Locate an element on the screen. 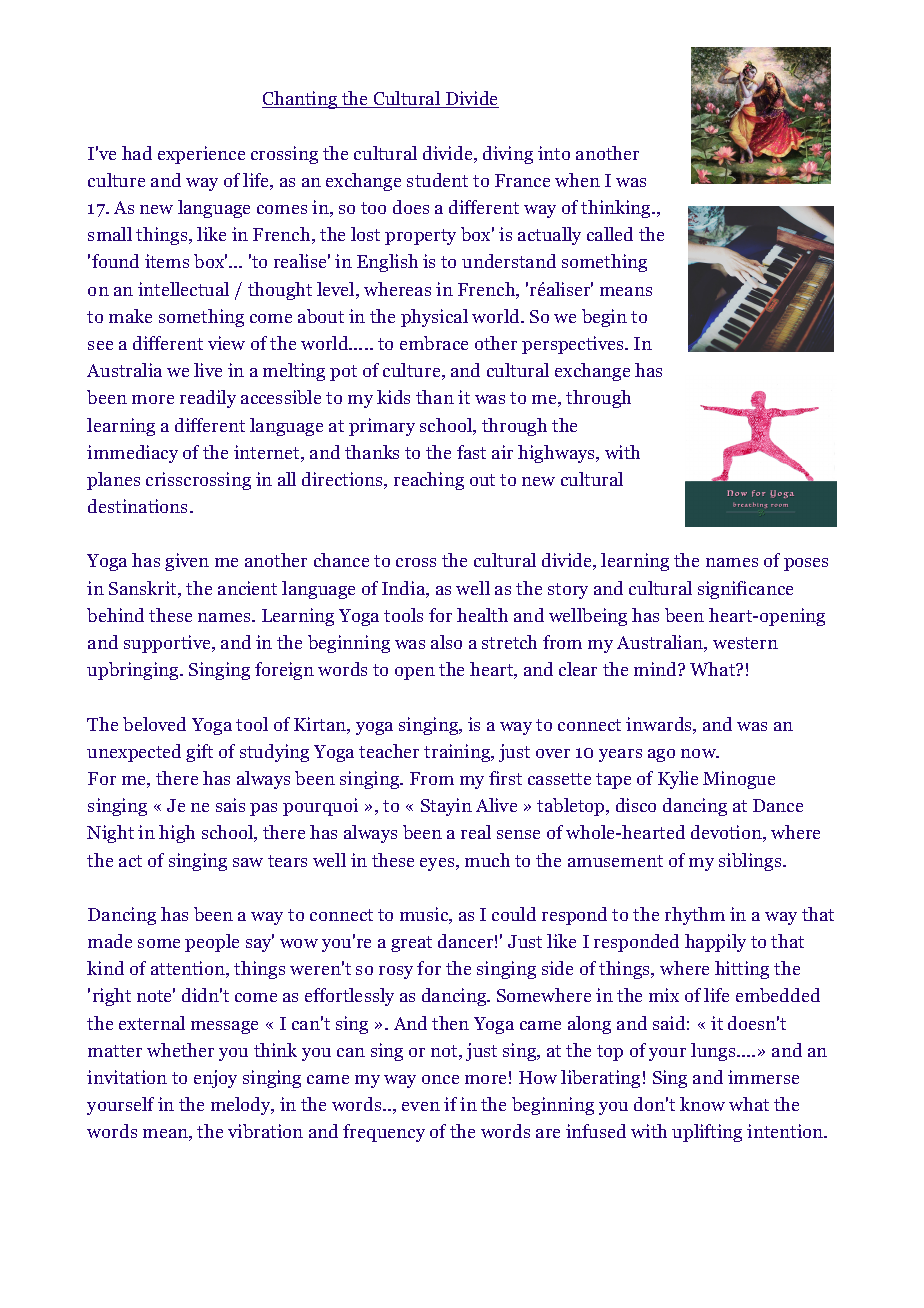 The height and width of the screenshot is (1308, 924). saw is located at coordinates (248, 862).
